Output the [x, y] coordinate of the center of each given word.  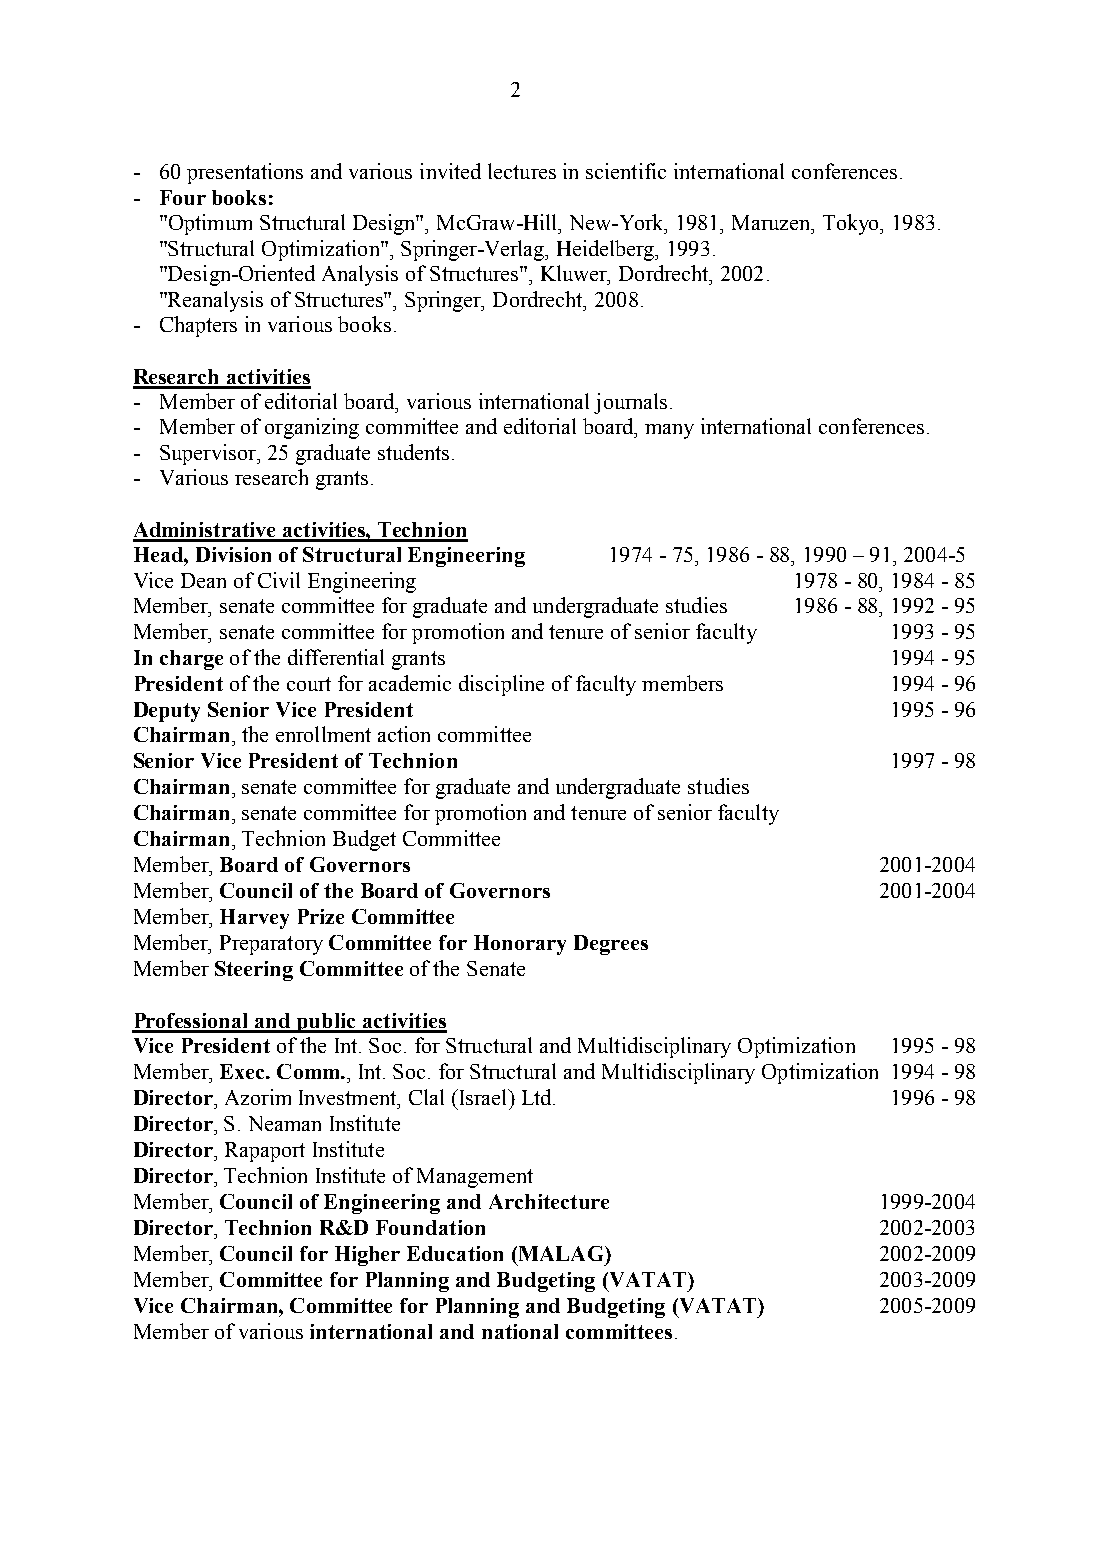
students [413, 452]
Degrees [611, 945]
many [669, 431]
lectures [522, 171]
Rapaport [265, 1152]
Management [475, 1178]
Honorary [520, 945]
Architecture [549, 1201]
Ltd [538, 1097]
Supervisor [209, 454]
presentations [245, 173]
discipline [501, 685]
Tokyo [852, 224]
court [309, 684]
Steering [254, 971]
